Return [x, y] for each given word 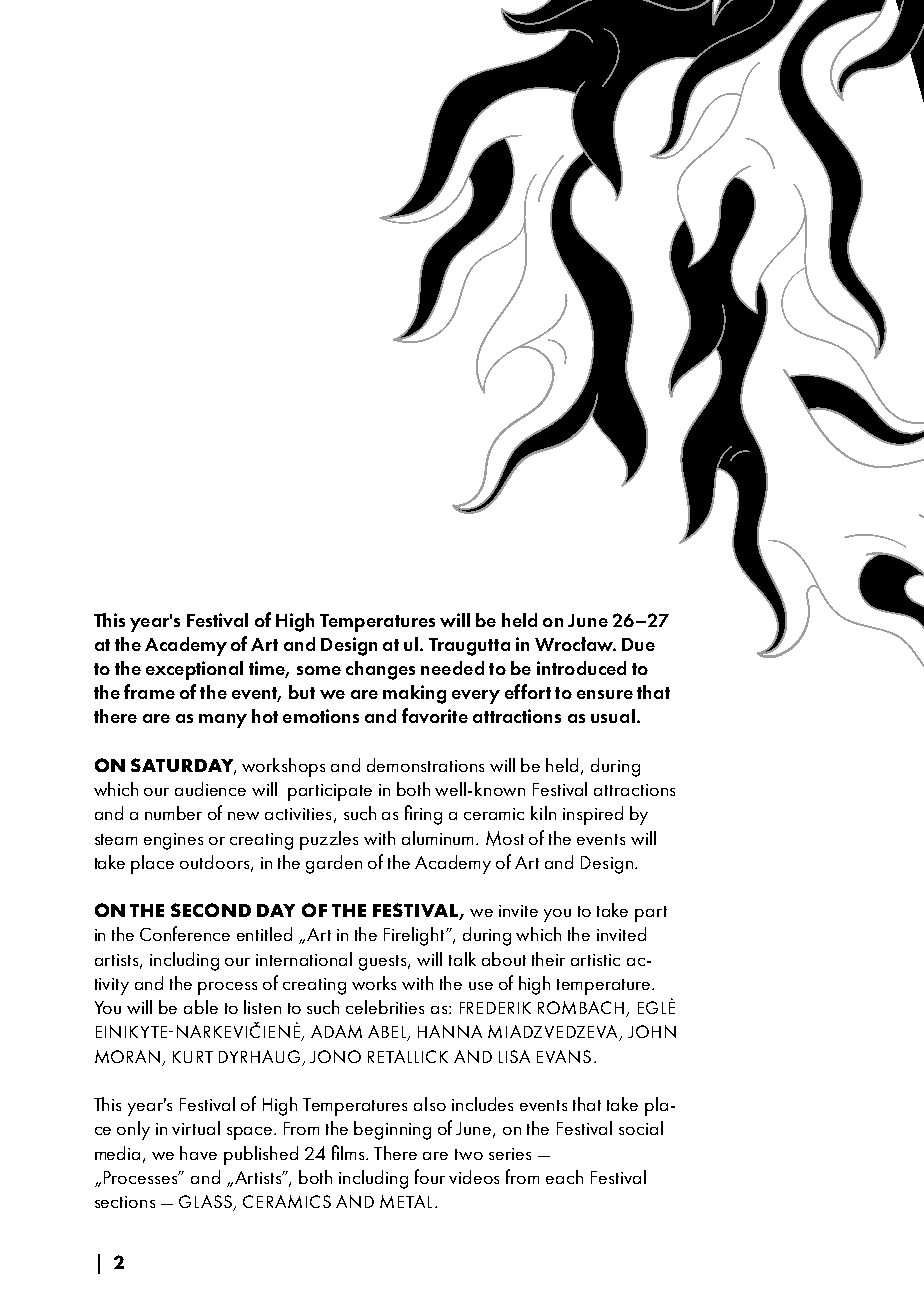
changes [380, 670]
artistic [595, 960]
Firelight [415, 936]
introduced [581, 668]
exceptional [194, 670]
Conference [185, 933]
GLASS [207, 1203]
